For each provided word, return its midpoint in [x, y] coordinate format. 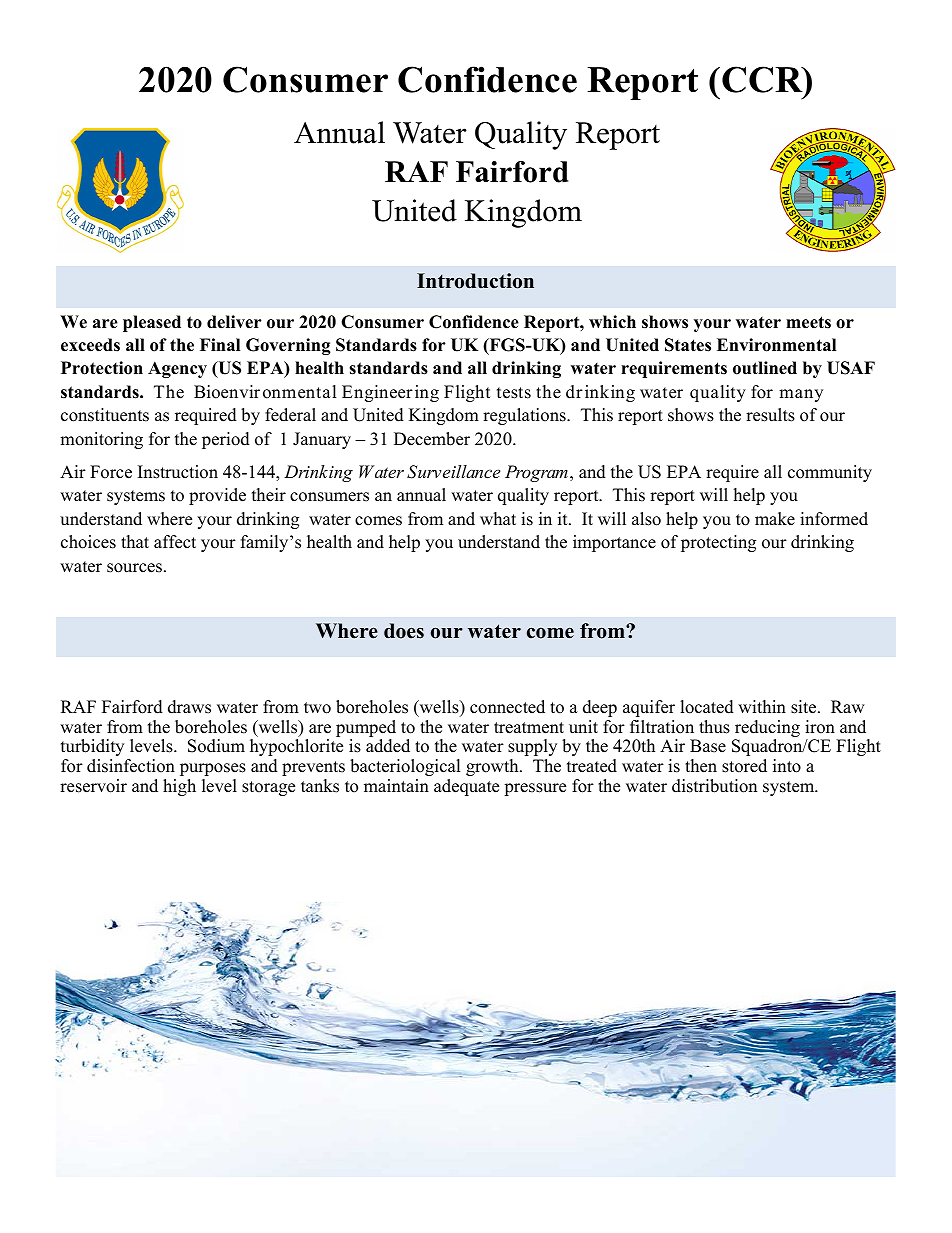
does [404, 631]
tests [514, 393]
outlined [765, 368]
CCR [763, 79]
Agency [177, 369]
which [612, 322]
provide [217, 496]
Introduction [475, 281]
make [775, 519]
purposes [213, 769]
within [762, 706]
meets [808, 322]
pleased [152, 323]
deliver [234, 322]
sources [134, 568]
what [498, 518]
